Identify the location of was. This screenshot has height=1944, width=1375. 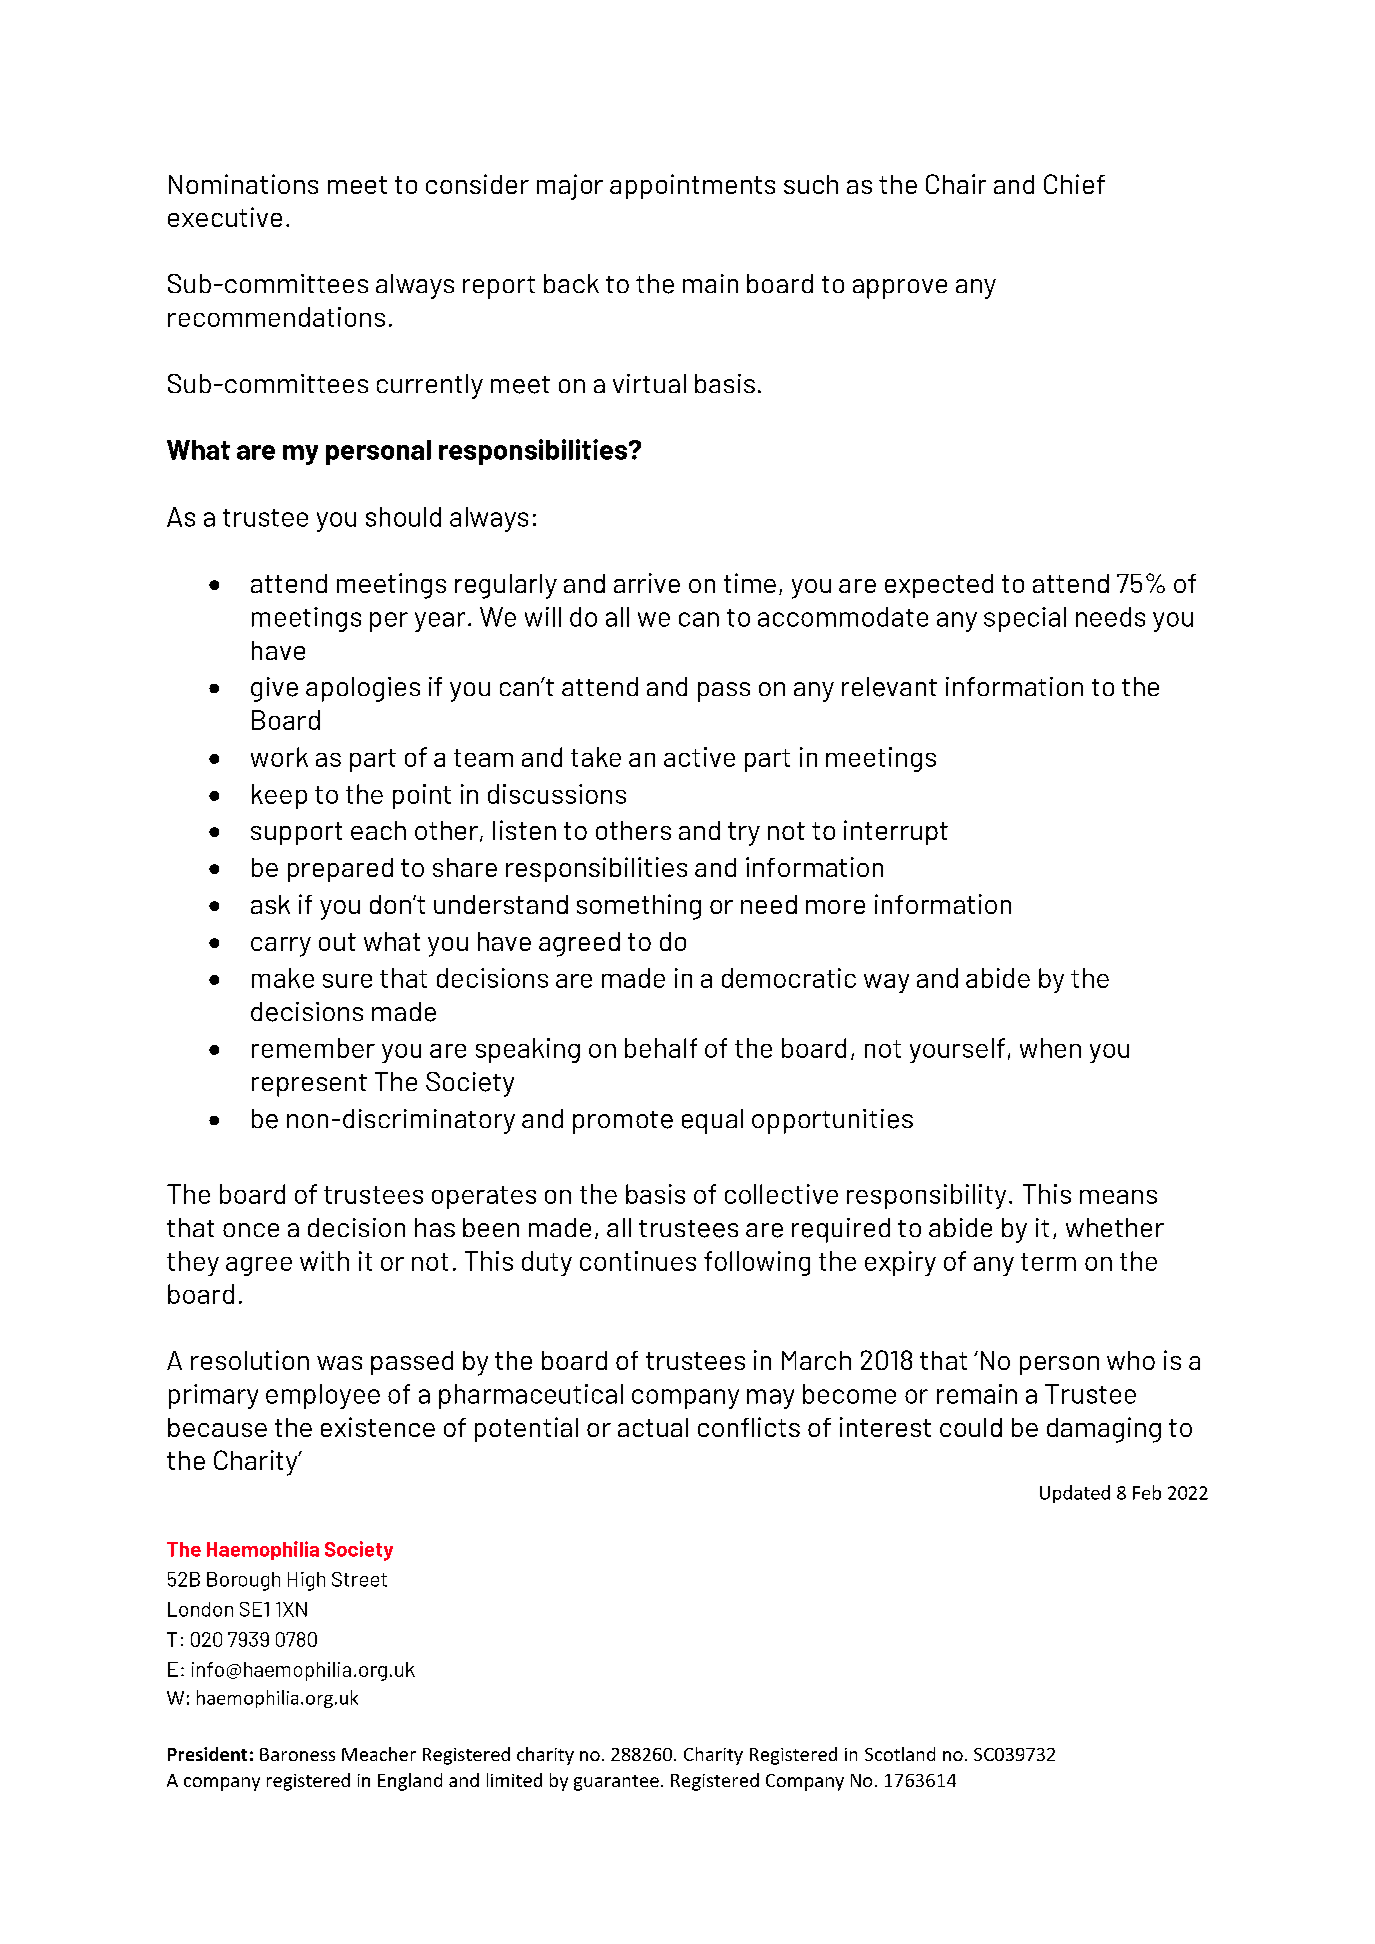
(339, 1363).
